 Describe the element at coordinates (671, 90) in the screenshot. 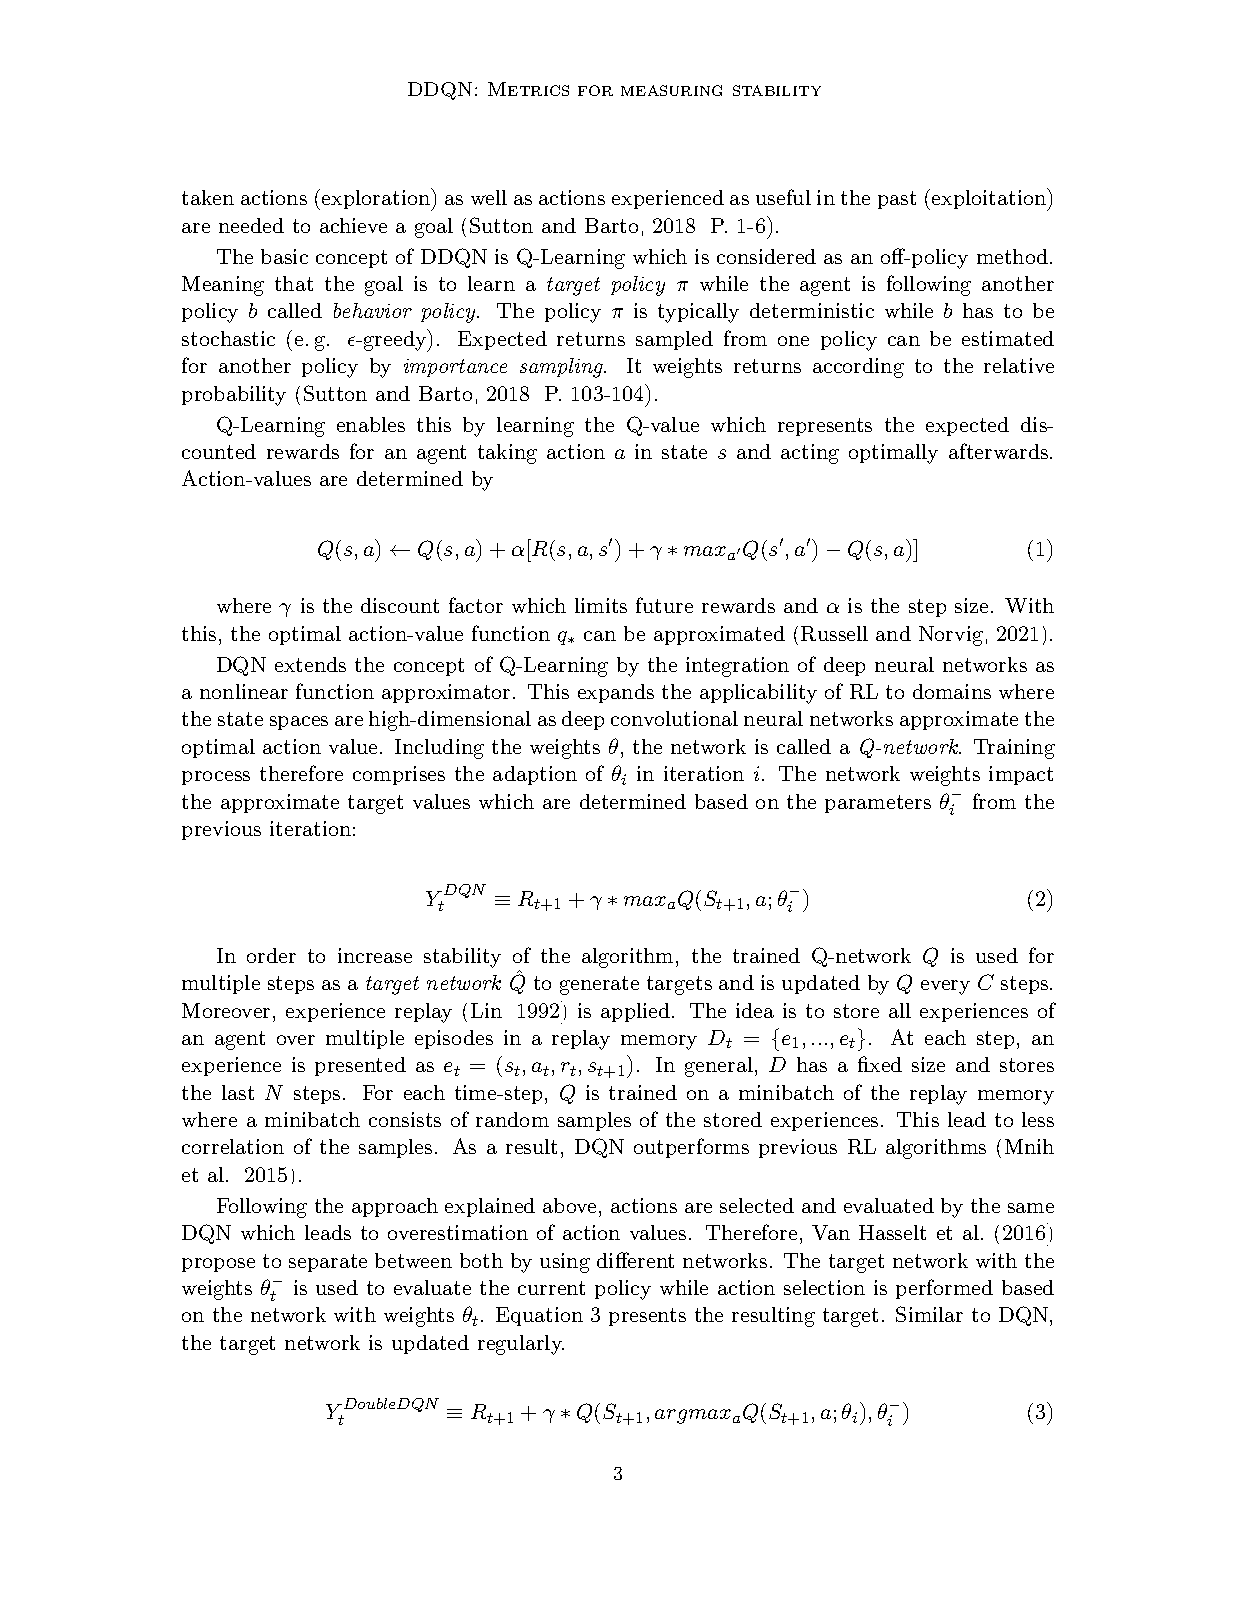

I see `measuring` at that location.
